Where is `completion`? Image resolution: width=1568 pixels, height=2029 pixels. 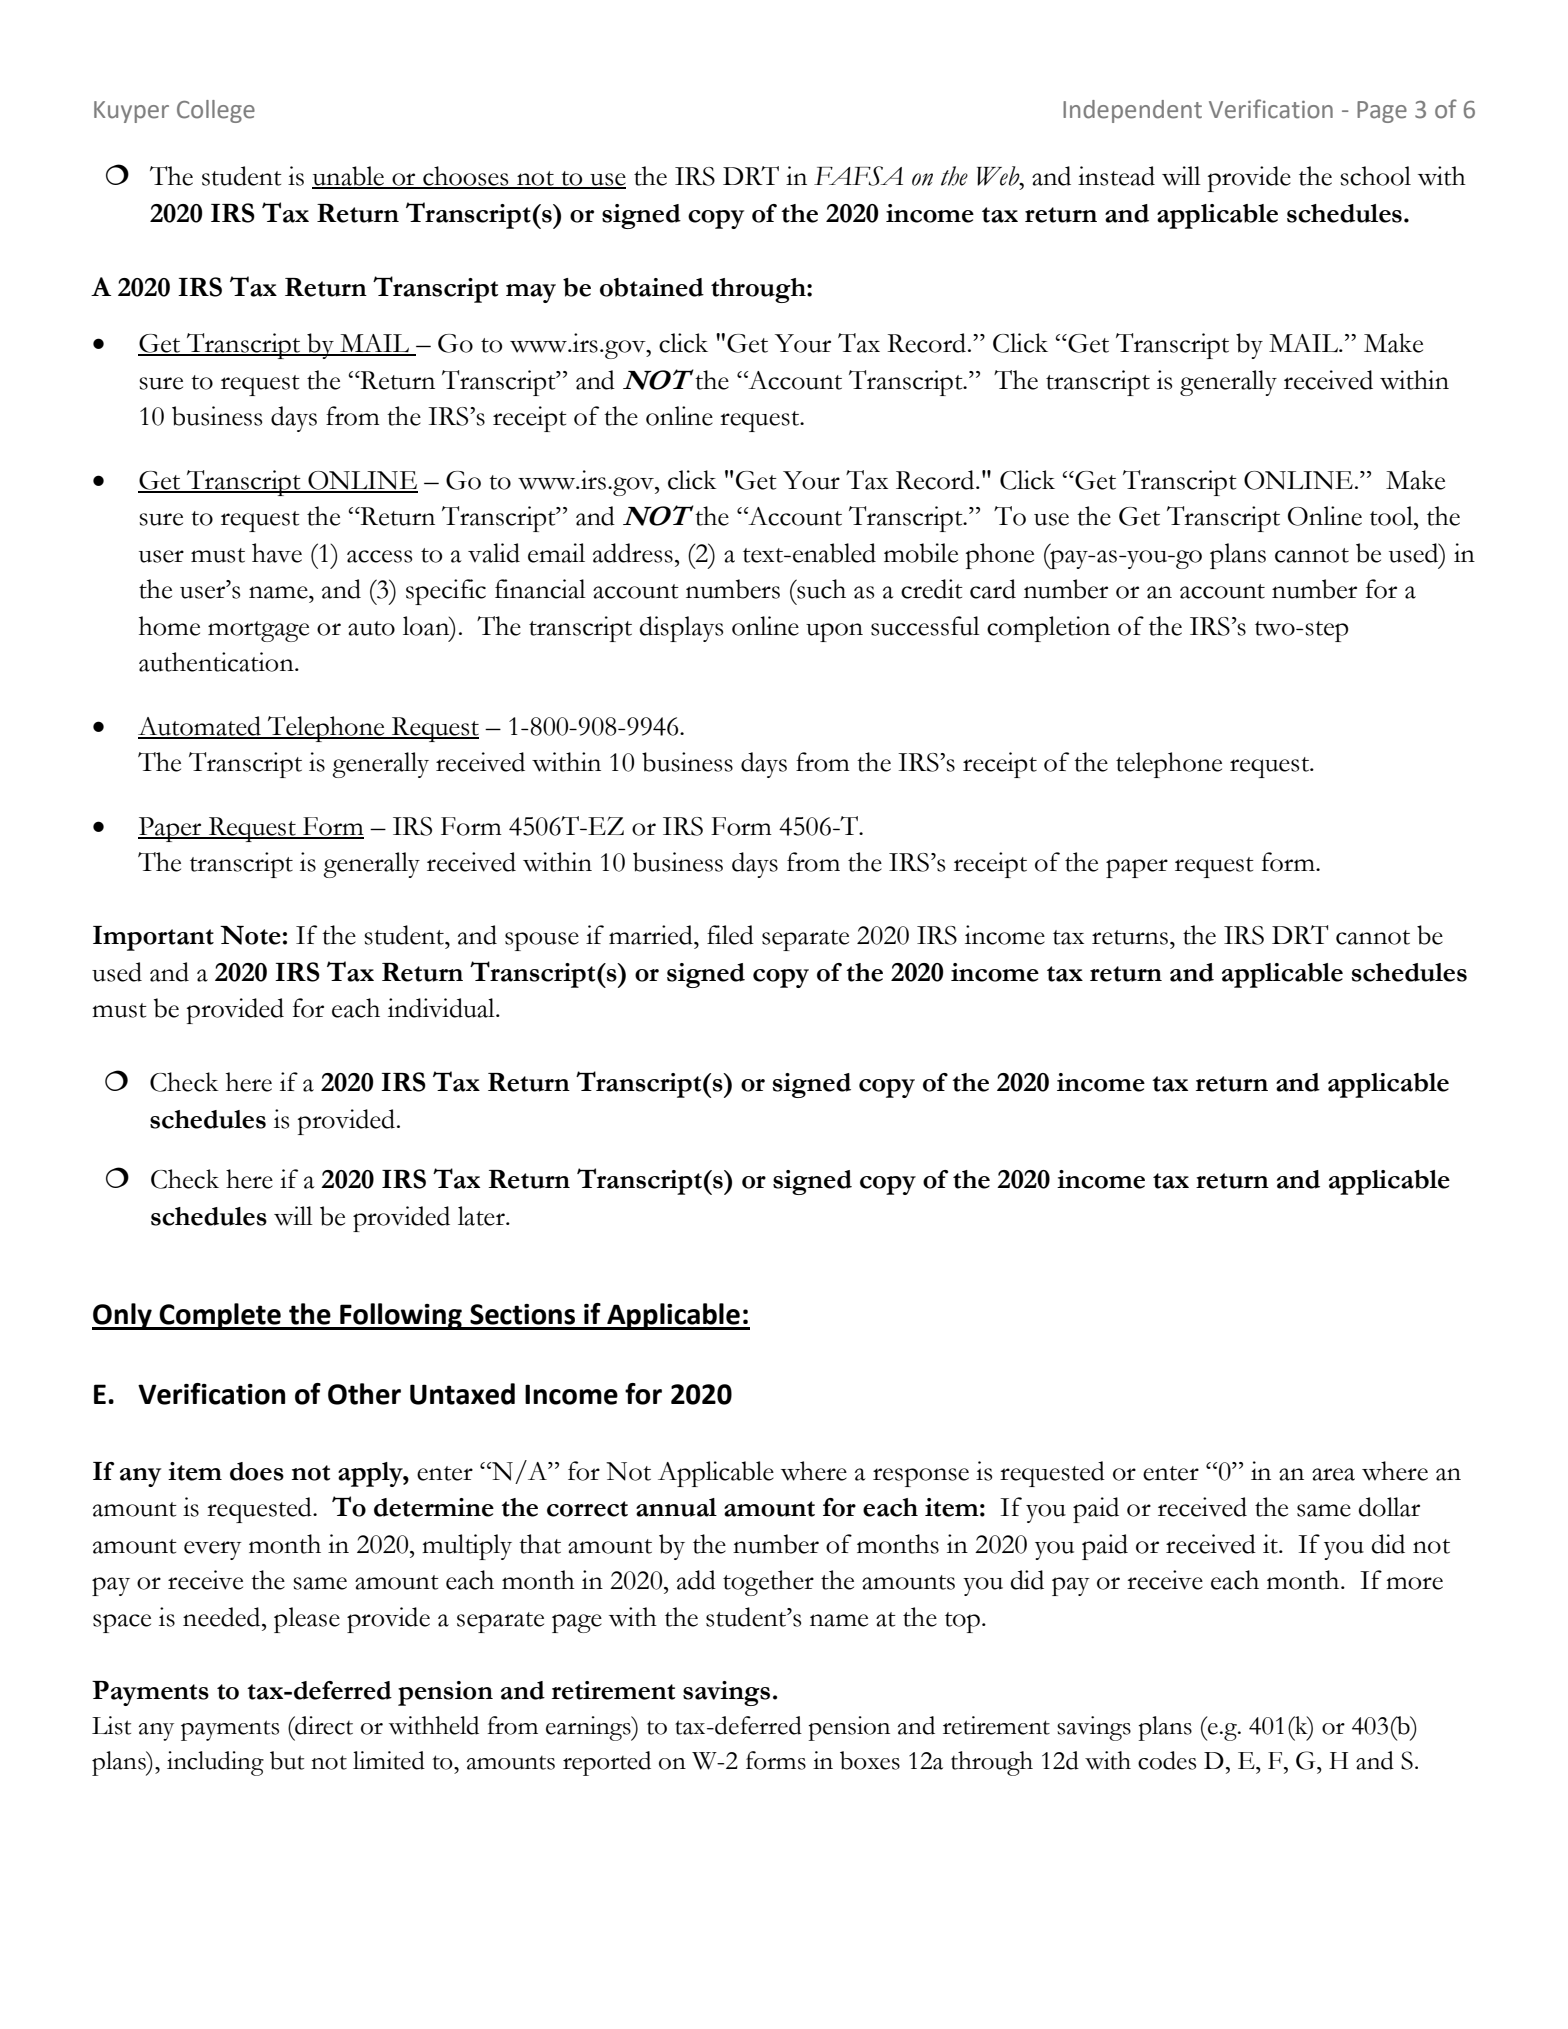
completion is located at coordinates (1048, 629).
